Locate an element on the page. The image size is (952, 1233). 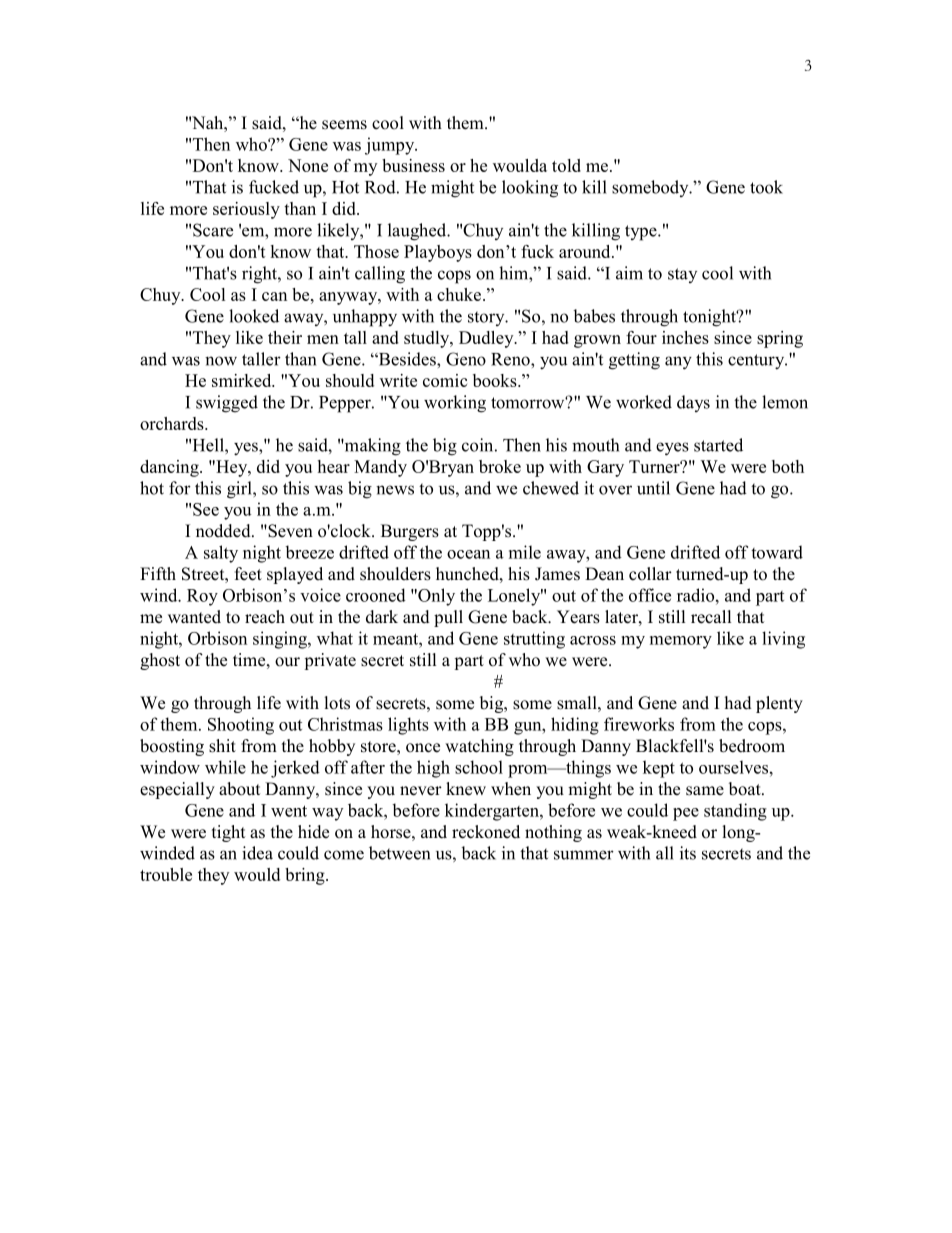
reckoned is located at coordinates (486, 832).
